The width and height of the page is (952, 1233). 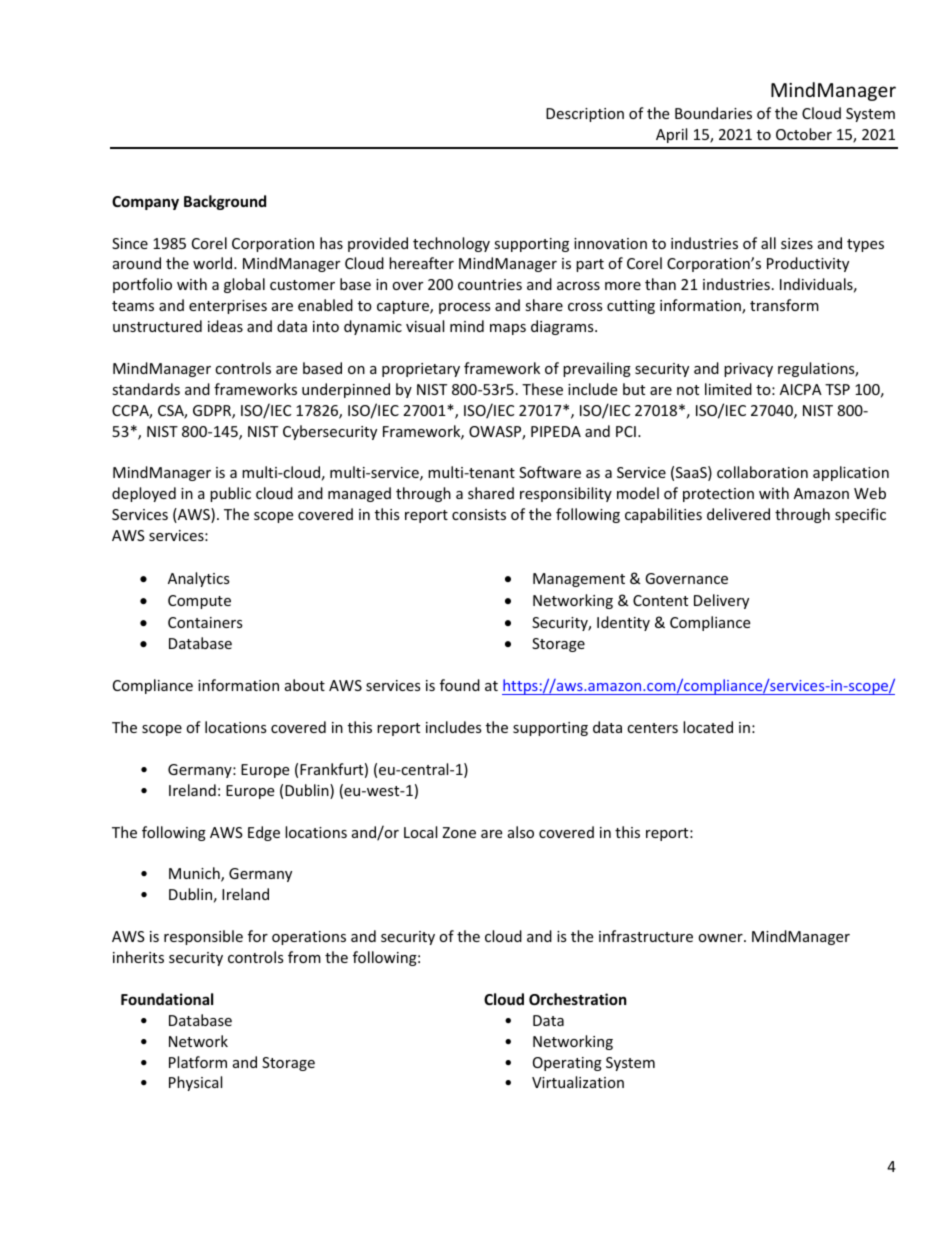 What do you see at coordinates (804, 134) in the page?
I see `October` at bounding box center [804, 134].
